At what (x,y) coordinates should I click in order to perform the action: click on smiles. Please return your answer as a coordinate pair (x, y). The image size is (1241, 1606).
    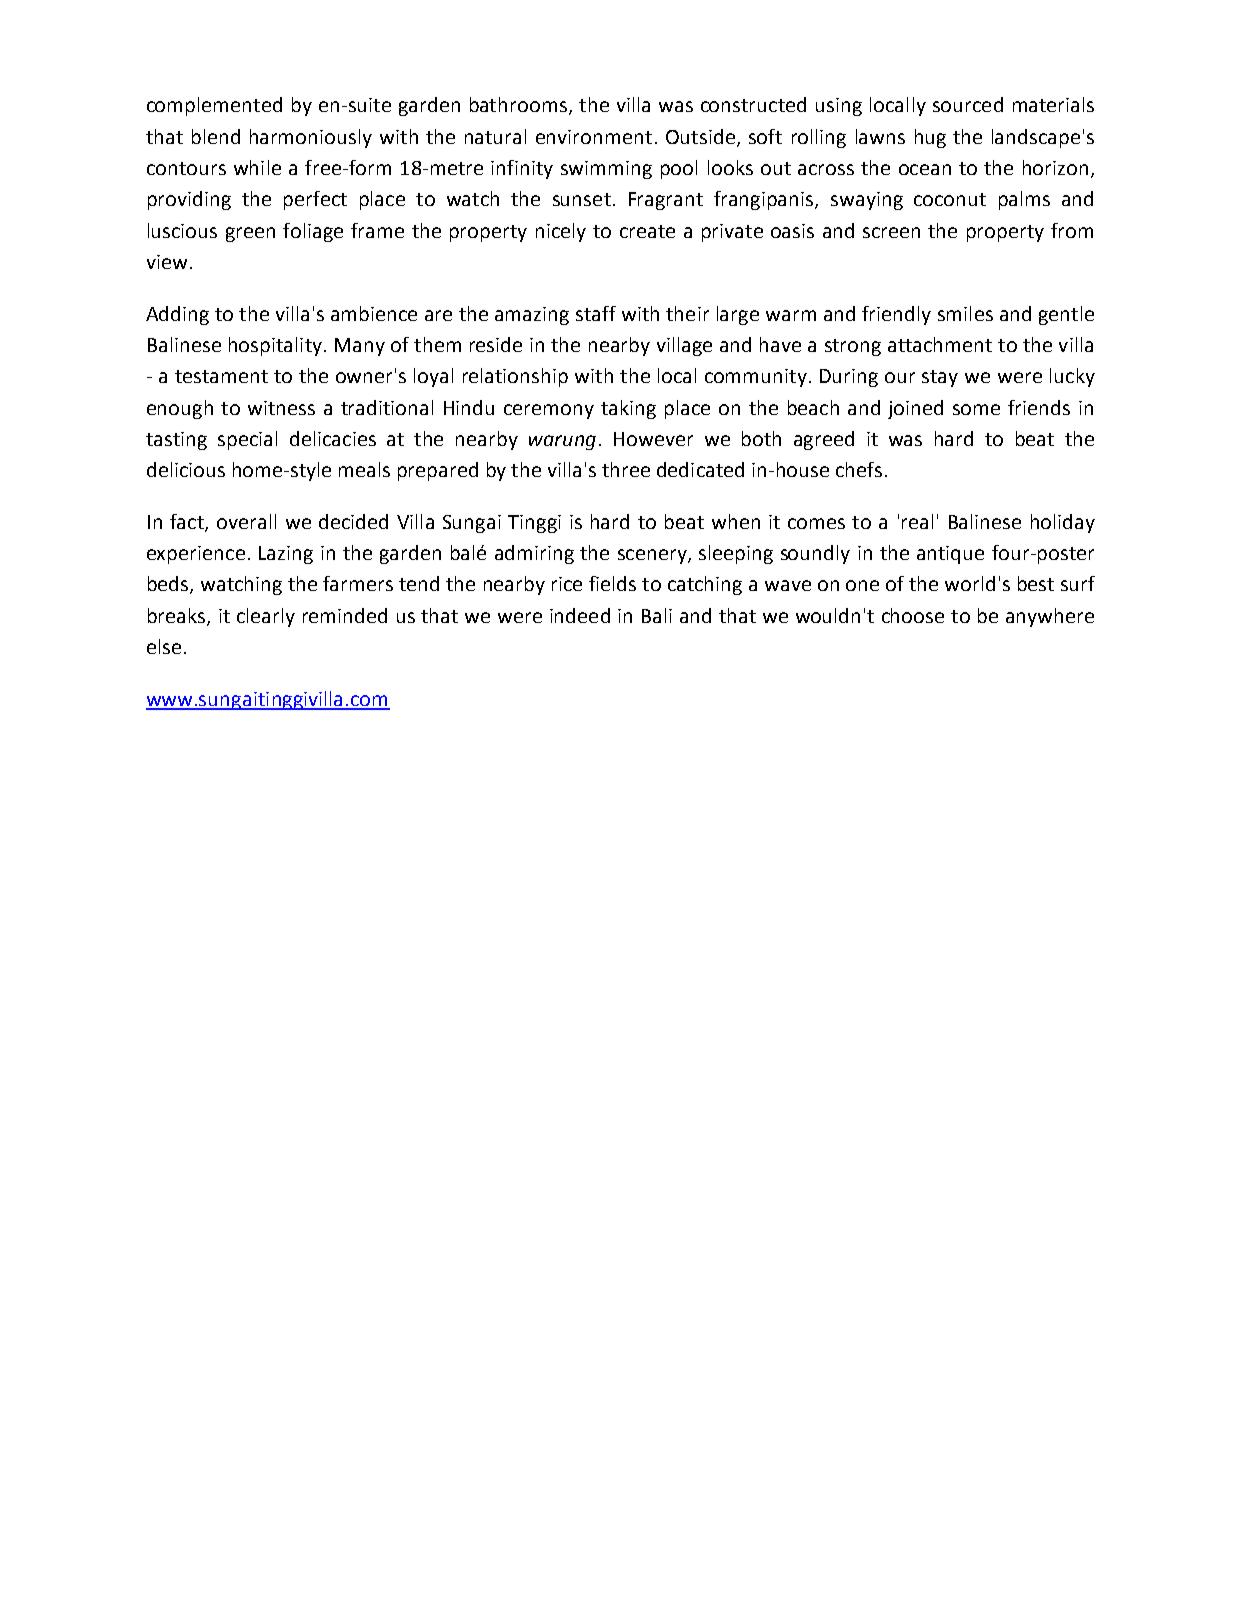
    Looking at the image, I should click on (965, 313).
